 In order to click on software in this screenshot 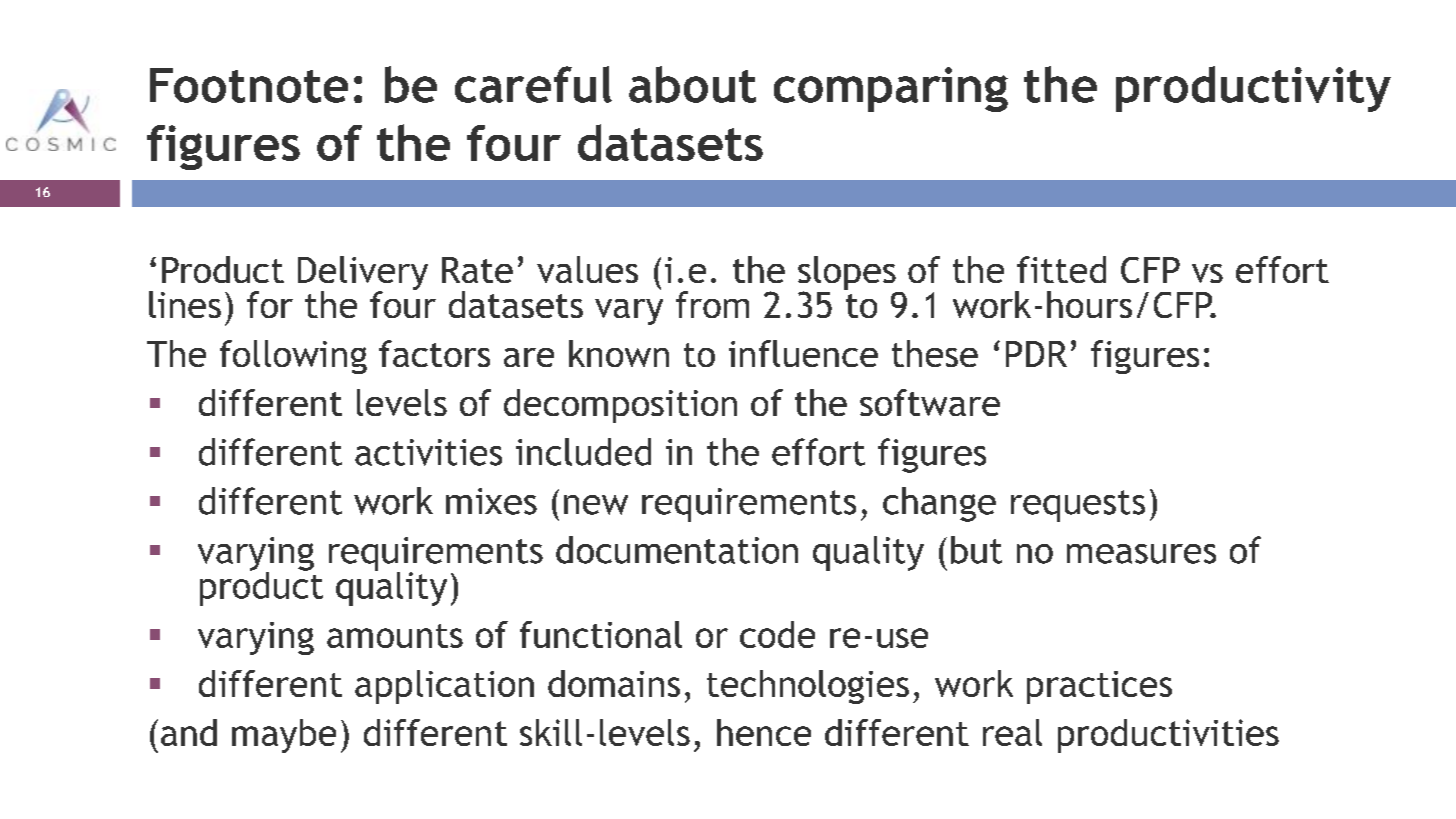, I will do `click(930, 402)`.
